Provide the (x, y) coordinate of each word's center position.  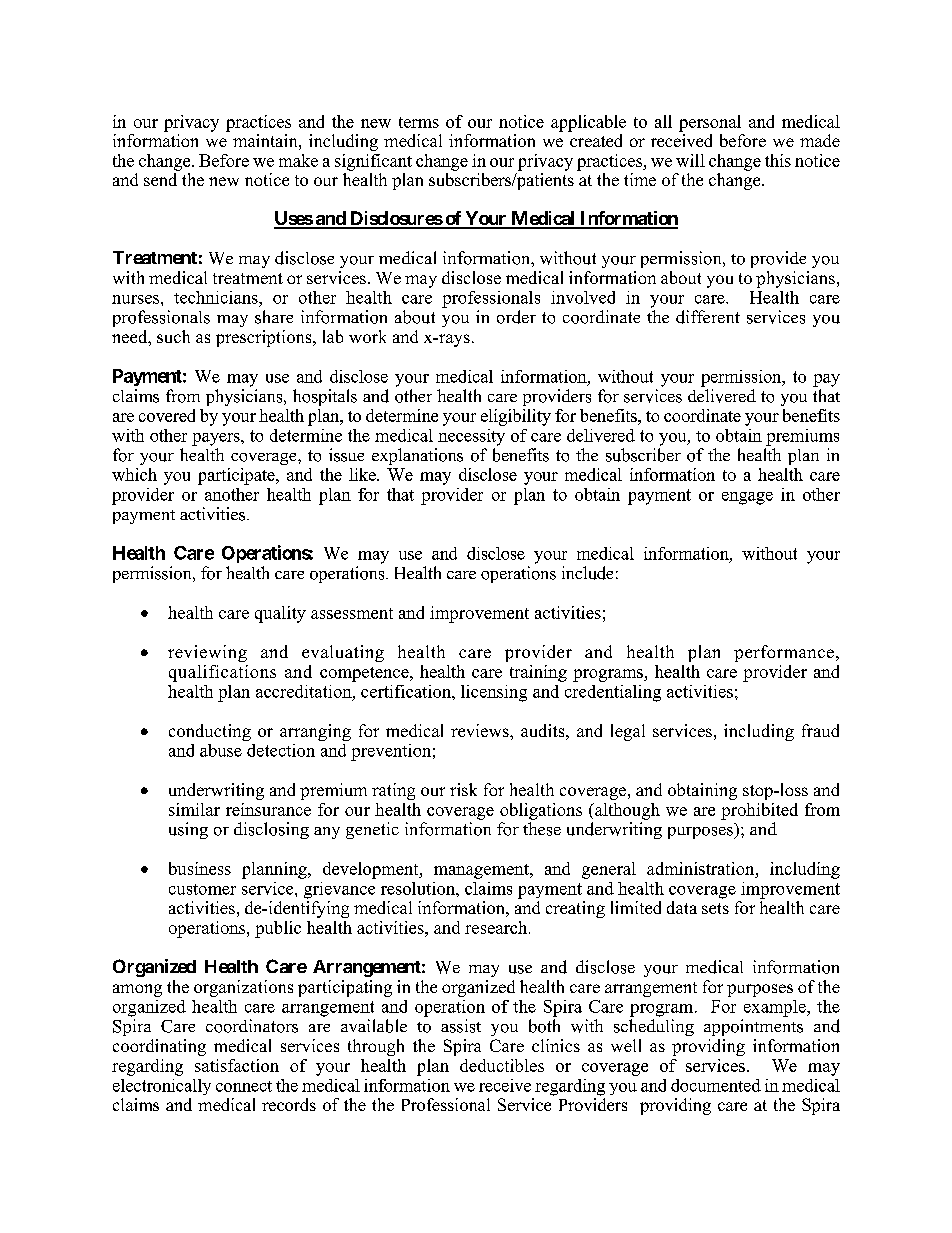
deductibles (502, 1065)
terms (419, 122)
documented (716, 1085)
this (778, 160)
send (160, 179)
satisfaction (237, 1065)
